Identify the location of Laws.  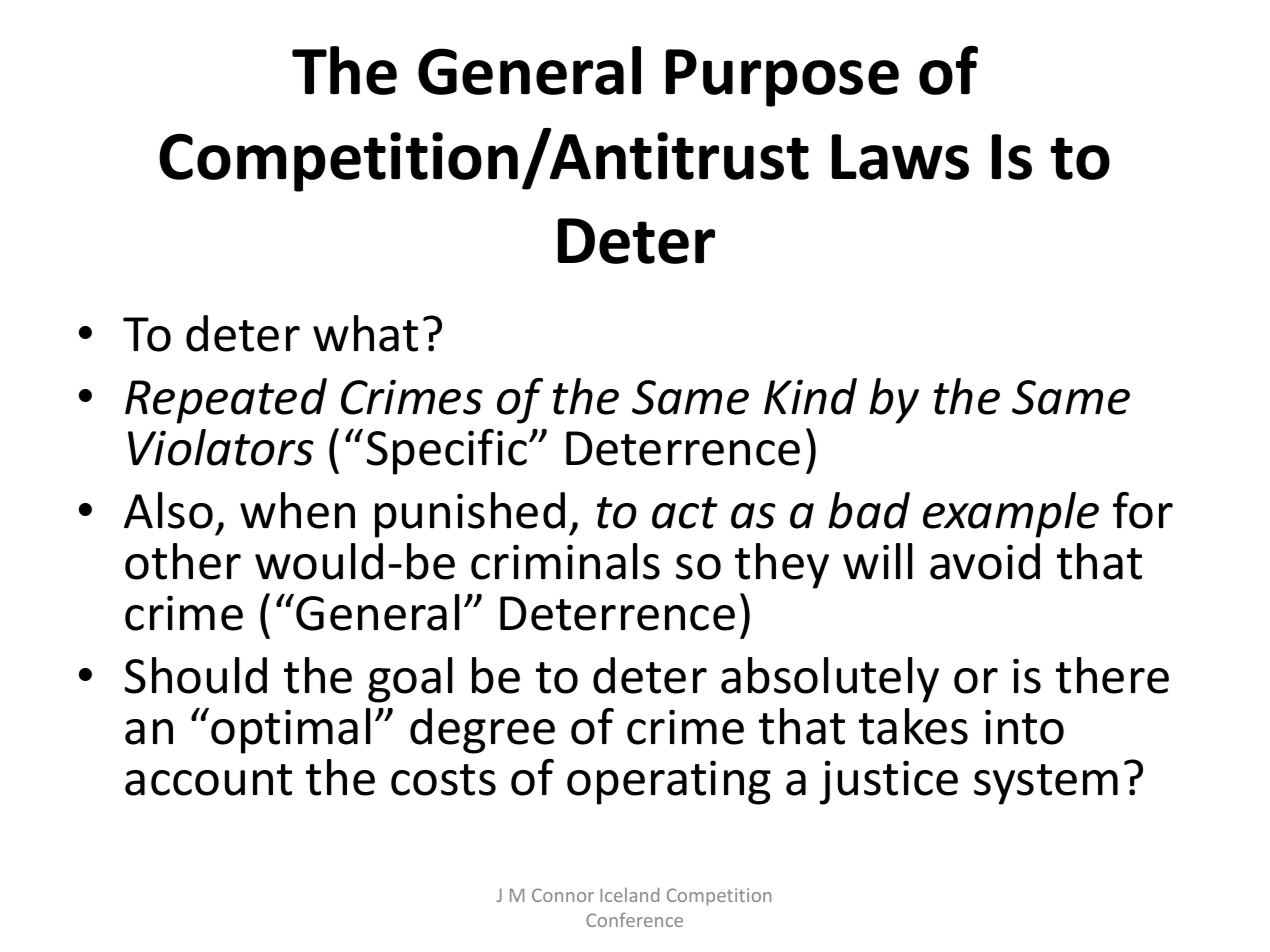
(900, 157).
